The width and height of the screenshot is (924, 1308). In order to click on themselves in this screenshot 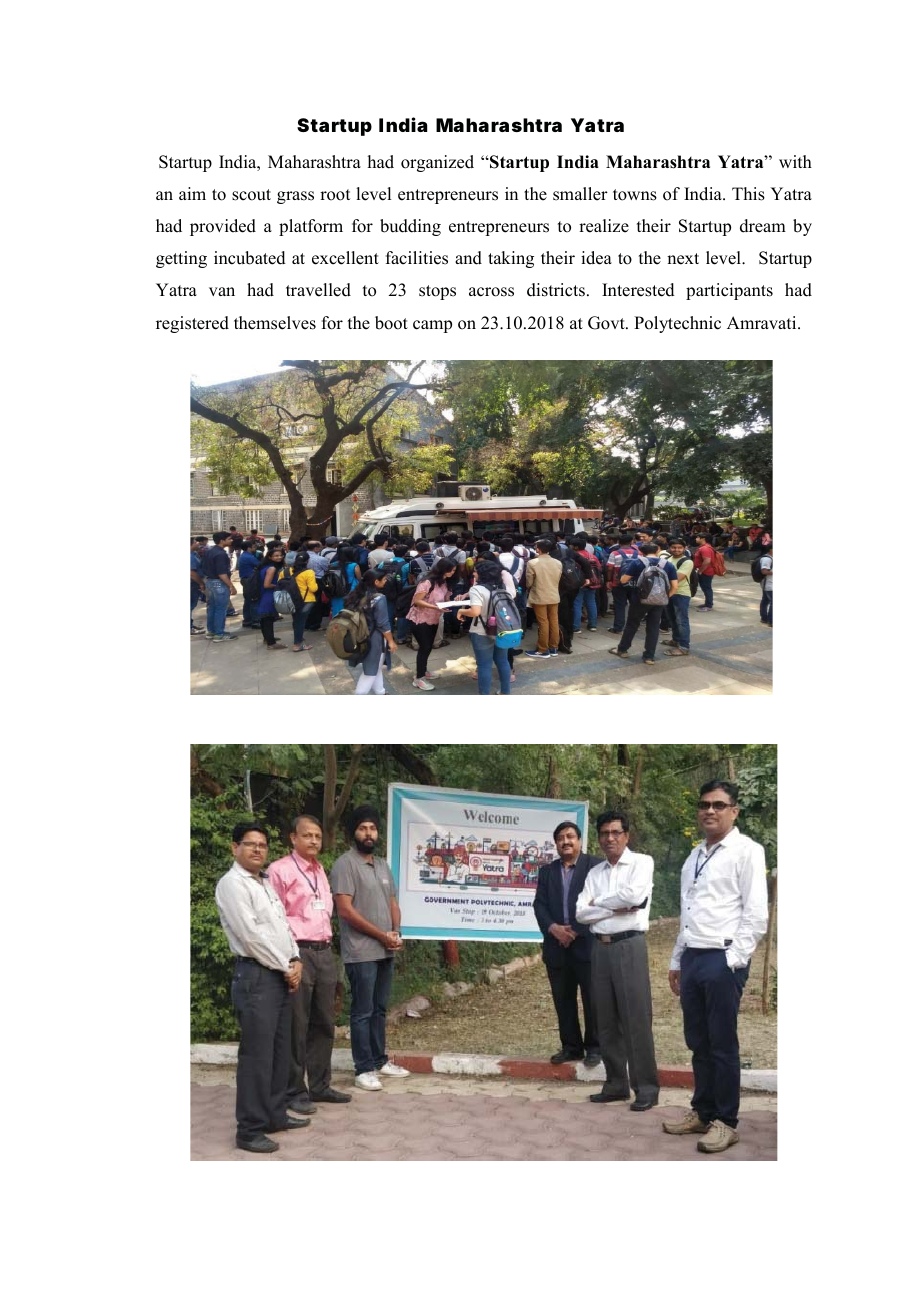, I will do `click(275, 323)`.
